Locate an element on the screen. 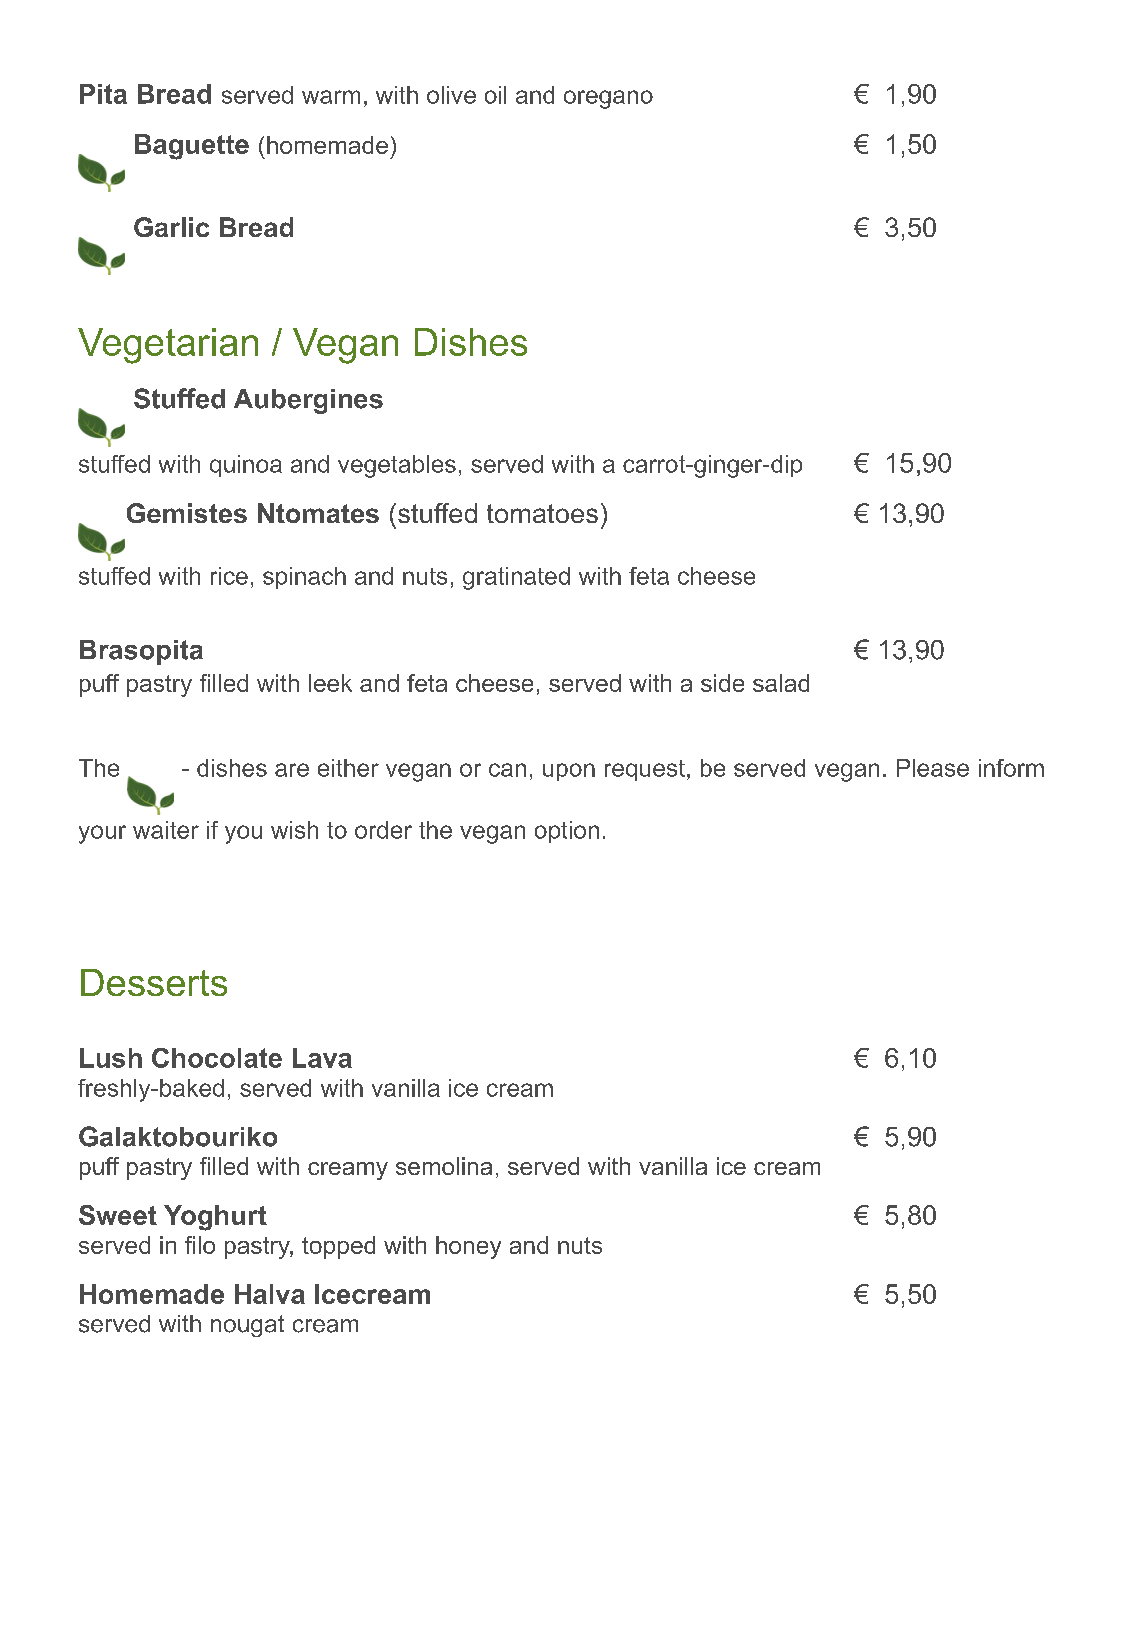 The image size is (1148, 1629). Please is located at coordinates (933, 768).
